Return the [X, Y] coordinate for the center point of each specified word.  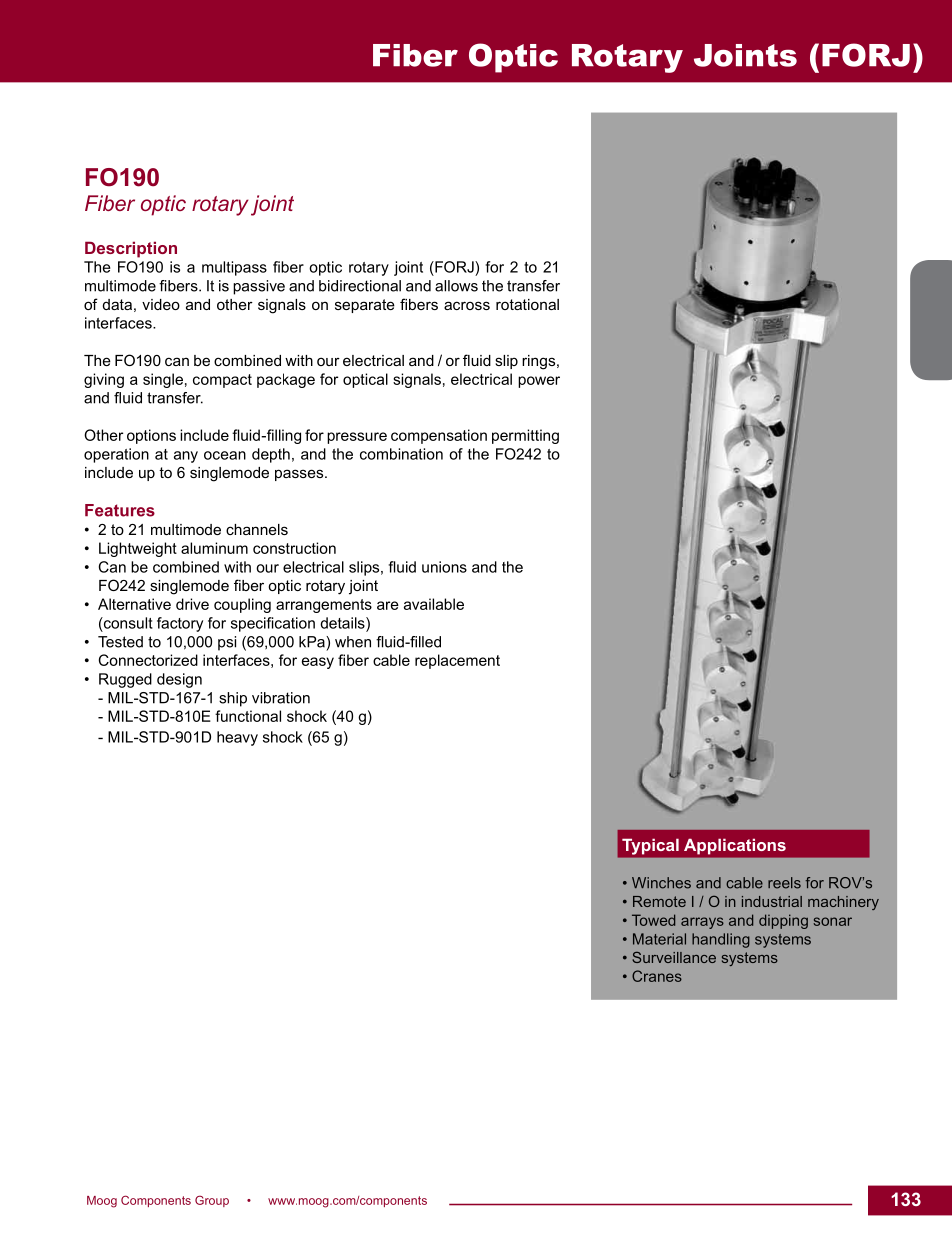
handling [721, 940]
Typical [650, 847]
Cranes [657, 976]
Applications [735, 847]
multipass [234, 268]
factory [180, 624]
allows [456, 286]
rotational [527, 304]
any [186, 457]
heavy [237, 738]
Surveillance [674, 957]
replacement [457, 661]
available [434, 604]
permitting [525, 436]
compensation [439, 436]
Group [212, 1201]
